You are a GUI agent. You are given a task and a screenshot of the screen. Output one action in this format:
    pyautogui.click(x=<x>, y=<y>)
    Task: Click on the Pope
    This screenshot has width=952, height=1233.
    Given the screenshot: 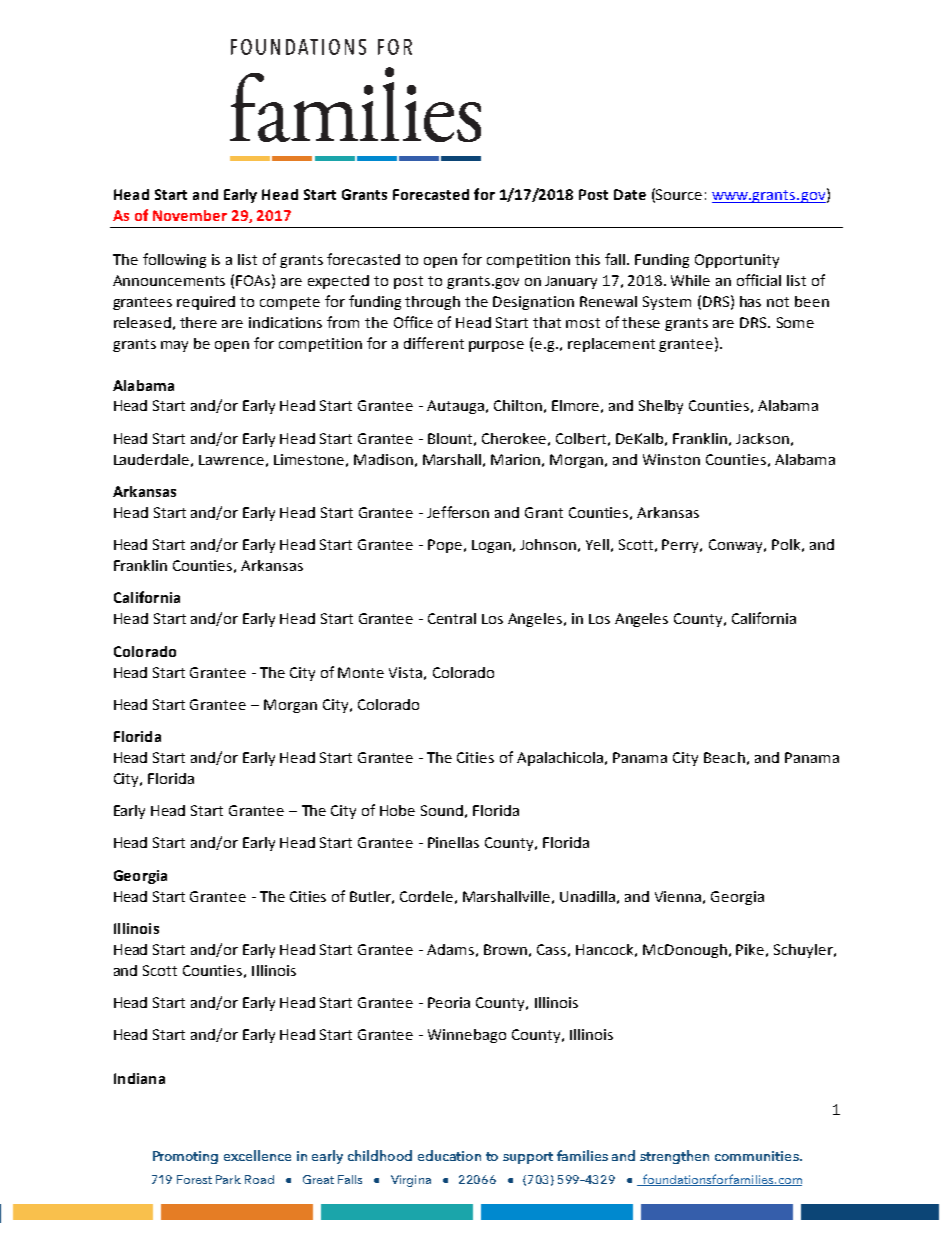 What is the action you would take?
    pyautogui.click(x=445, y=546)
